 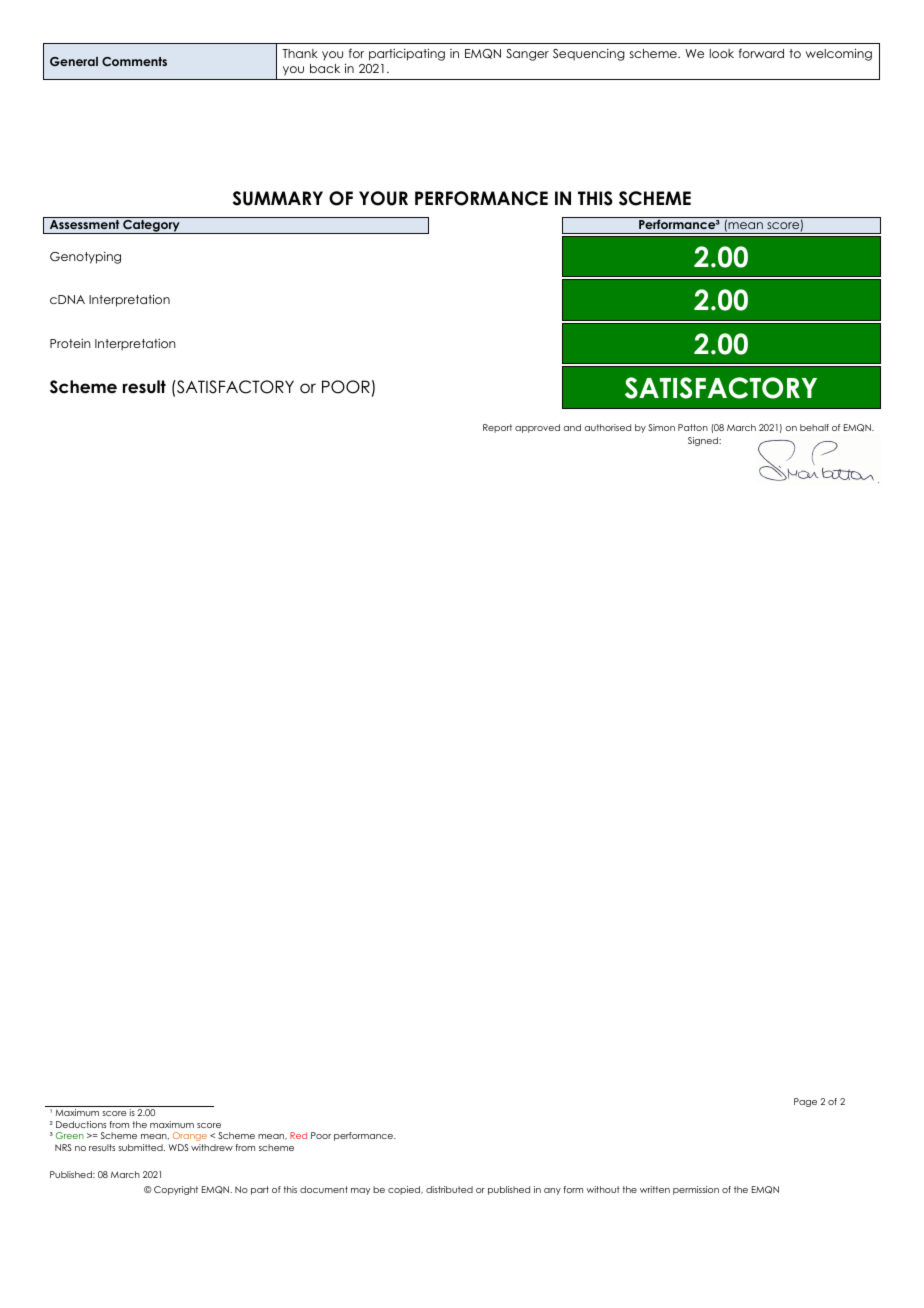 What do you see at coordinates (497, 428) in the document?
I see `Report` at bounding box center [497, 428].
